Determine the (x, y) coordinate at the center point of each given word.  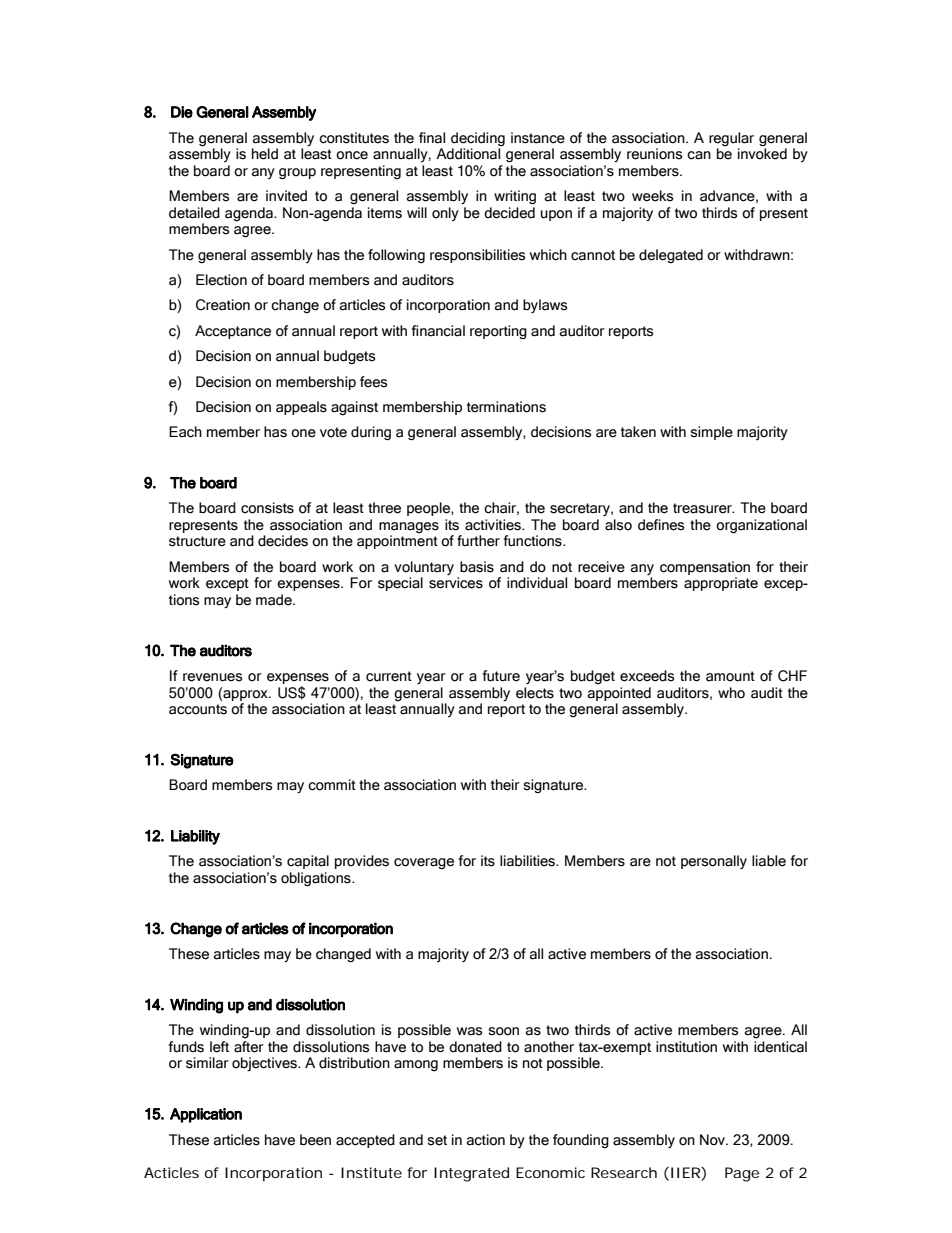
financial (438, 331)
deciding (478, 139)
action (486, 1140)
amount (730, 676)
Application (206, 1115)
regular (731, 139)
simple (712, 433)
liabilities (528, 861)
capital (308, 862)
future (501, 676)
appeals (301, 408)
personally (714, 862)
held (265, 154)
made (275, 600)
